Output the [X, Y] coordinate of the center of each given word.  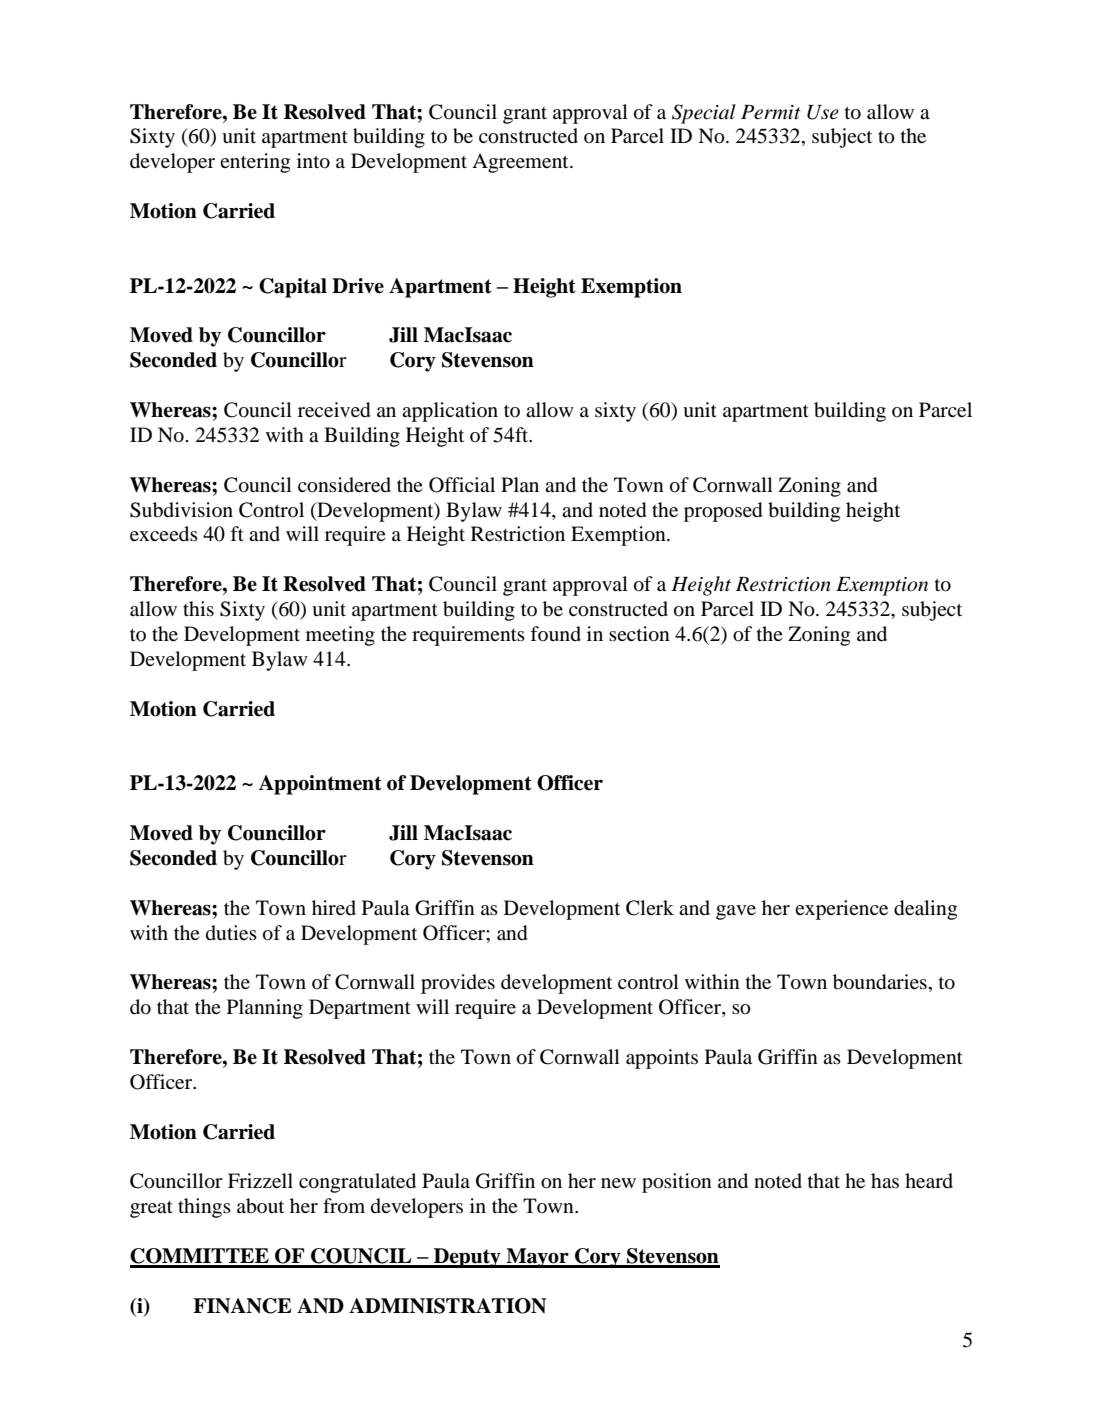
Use [823, 112]
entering [255, 163]
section [639, 634]
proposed [723, 512]
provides [458, 984]
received [334, 410]
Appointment [320, 785]
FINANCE [242, 1306]
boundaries [880, 982]
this [198, 608]
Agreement [521, 163]
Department [360, 1009]
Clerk [650, 908]
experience [841, 910]
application [450, 412]
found [555, 633]
